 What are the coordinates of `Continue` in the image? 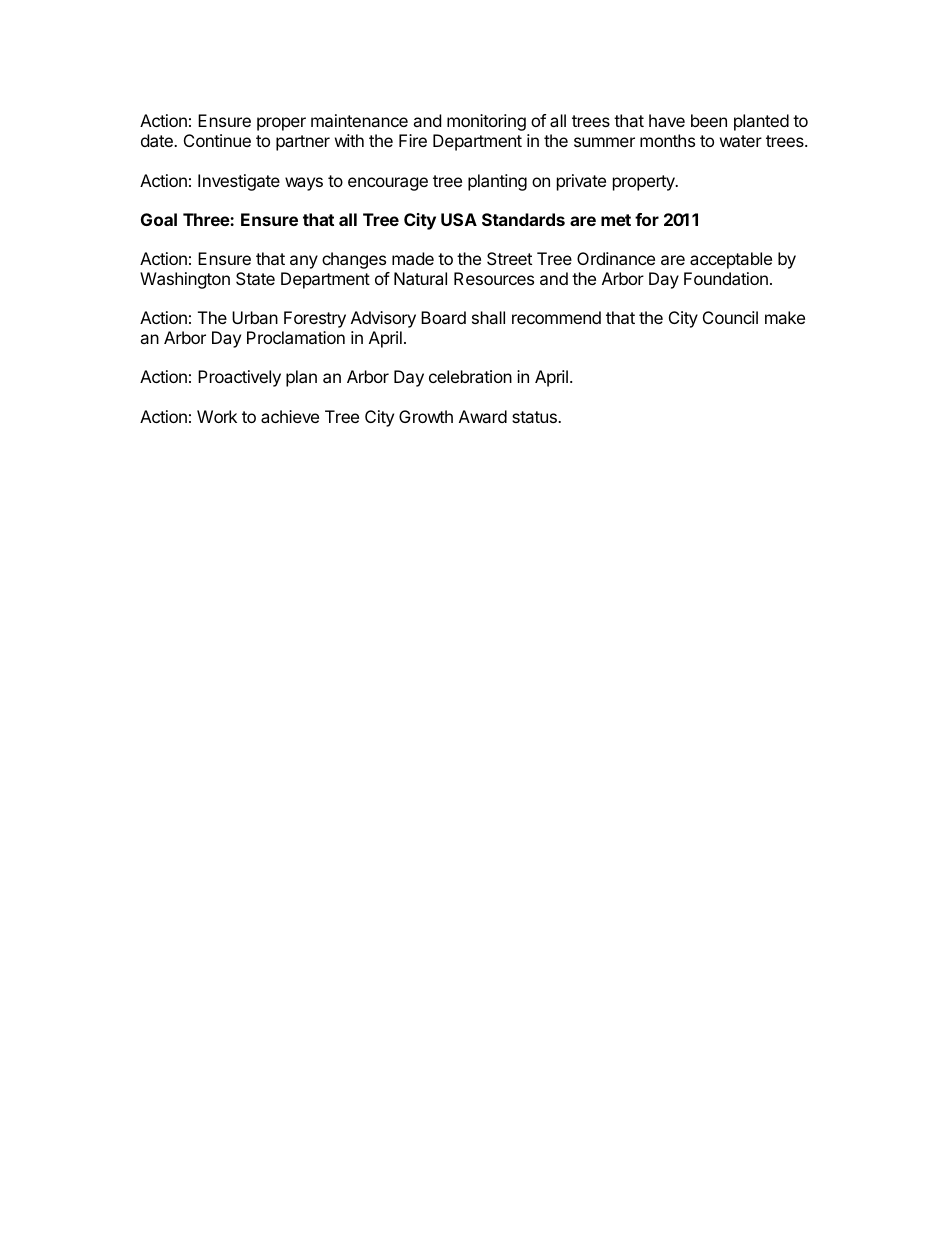 It's located at (217, 140).
